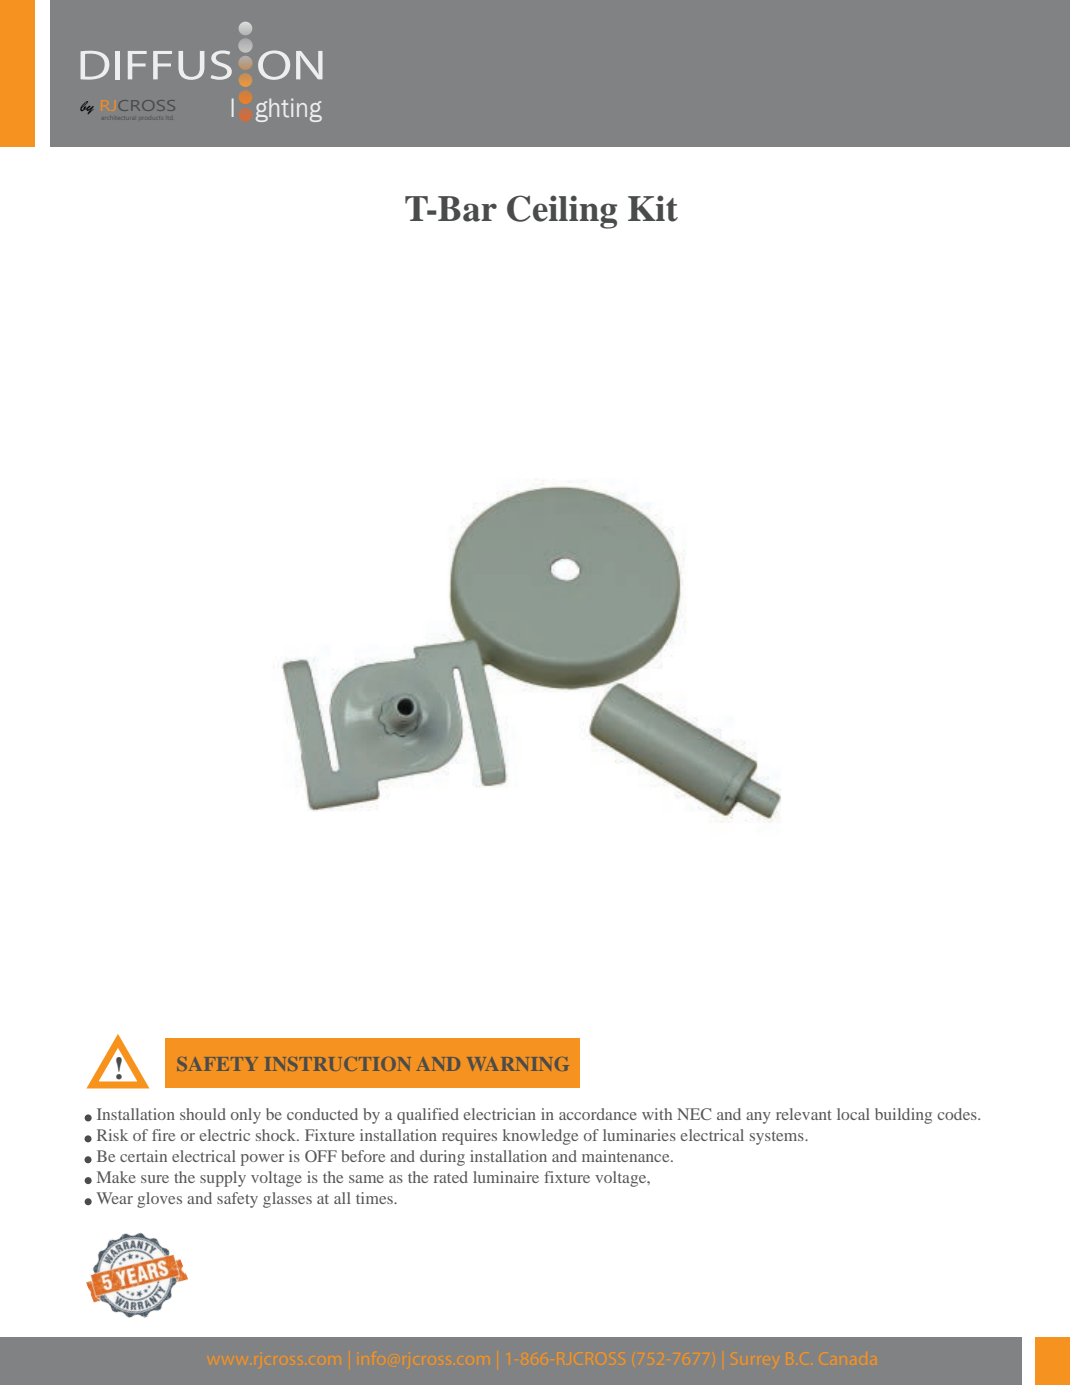 This image has height=1385, width=1070. What do you see at coordinates (598, 1114) in the image?
I see `accordance` at bounding box center [598, 1114].
